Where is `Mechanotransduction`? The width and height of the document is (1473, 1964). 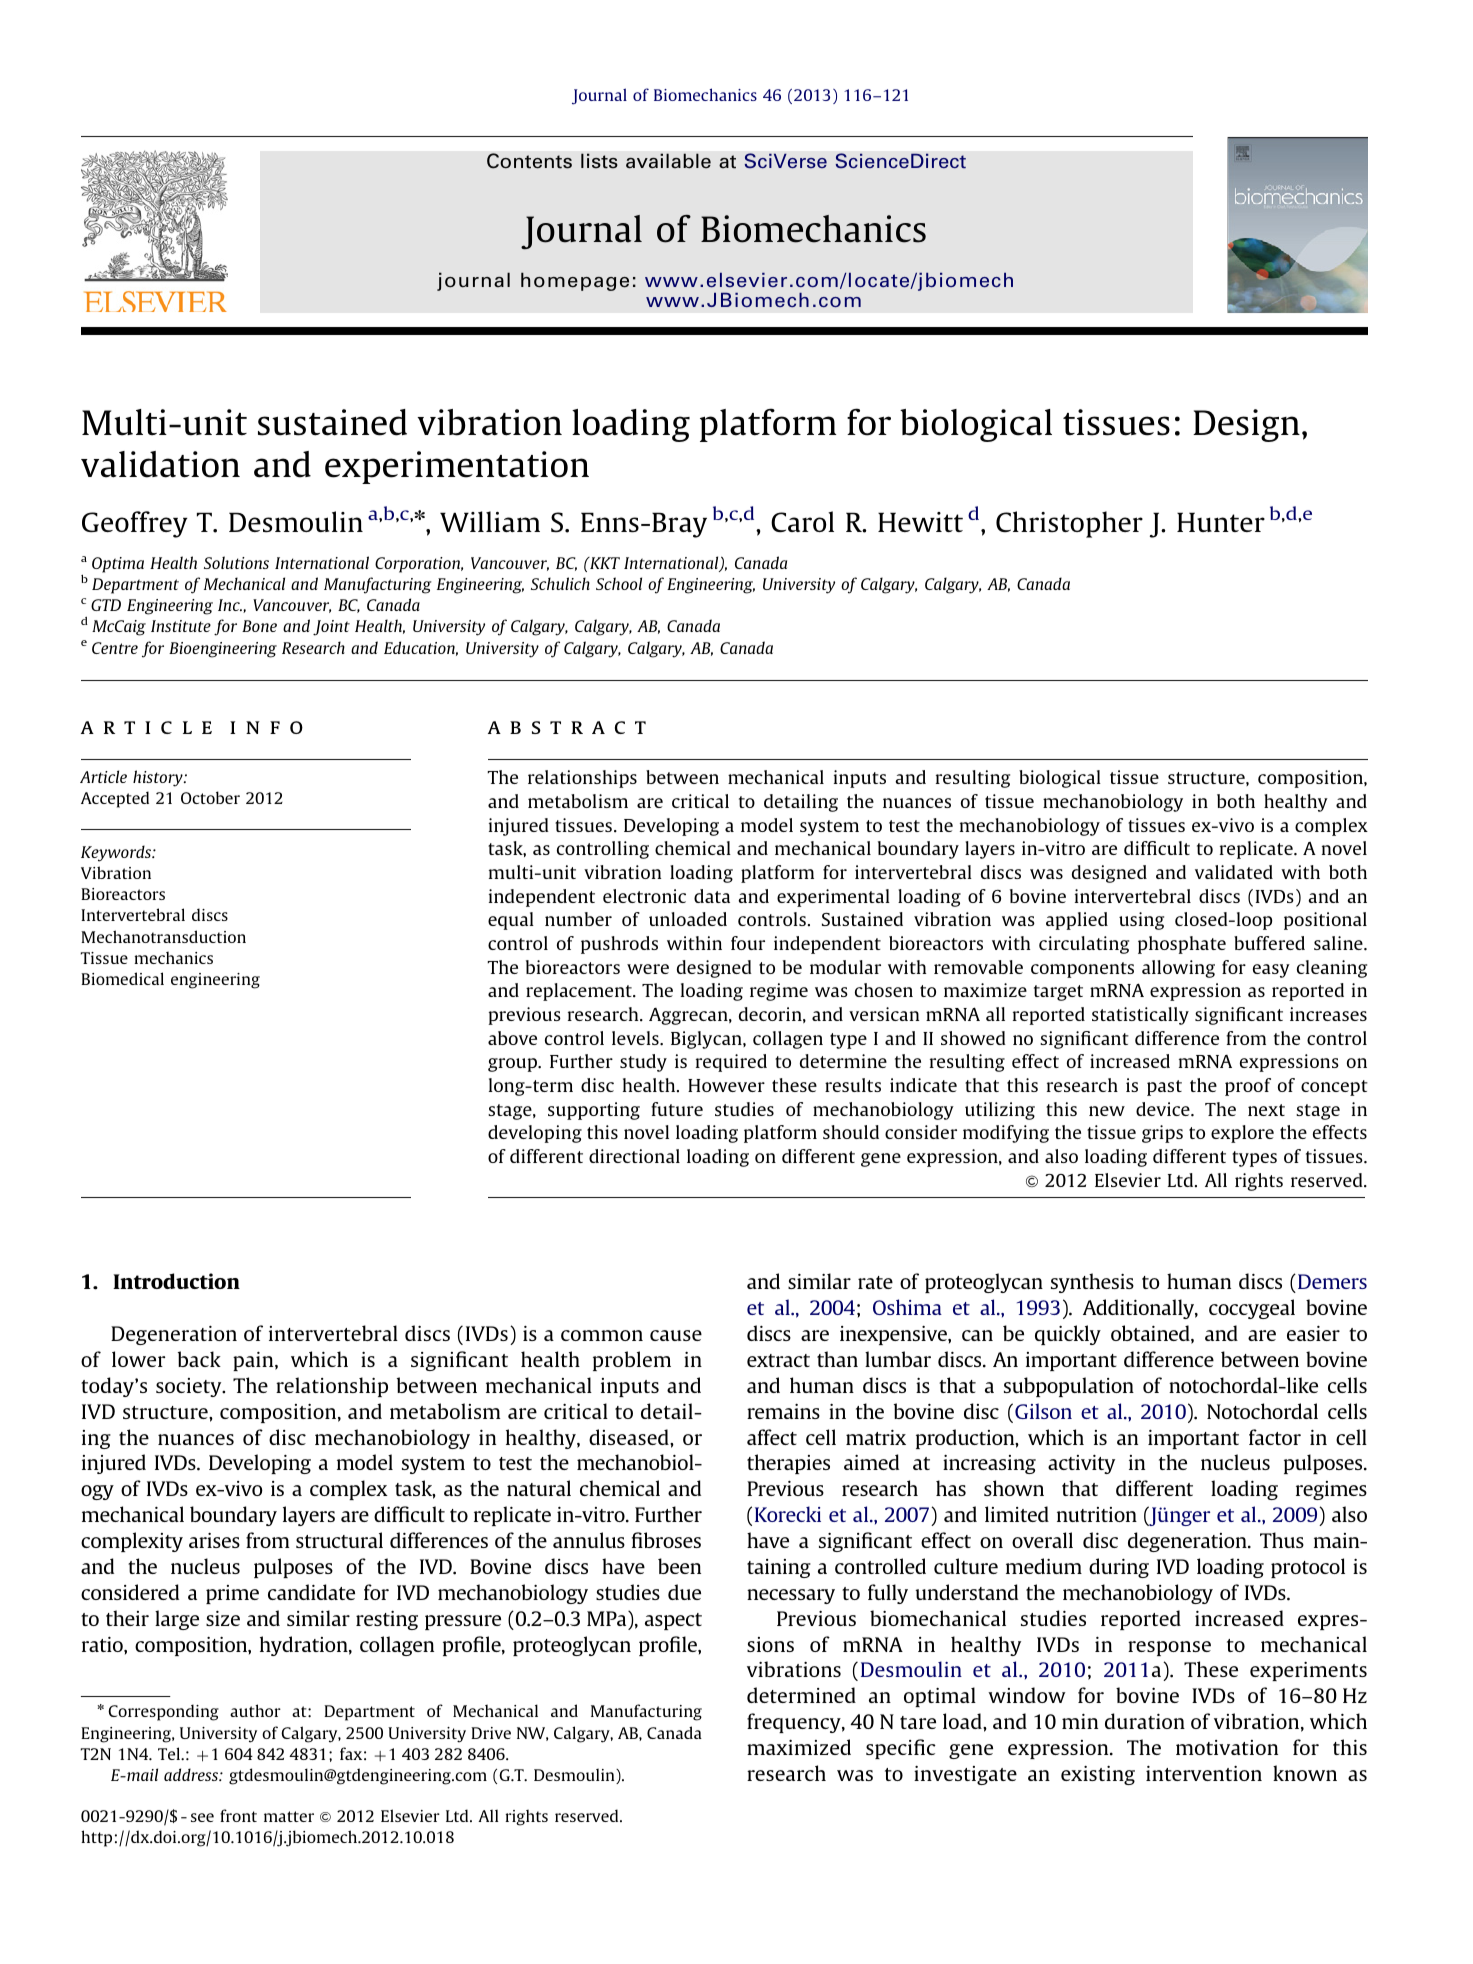 Mechanotransduction is located at coordinates (163, 936).
